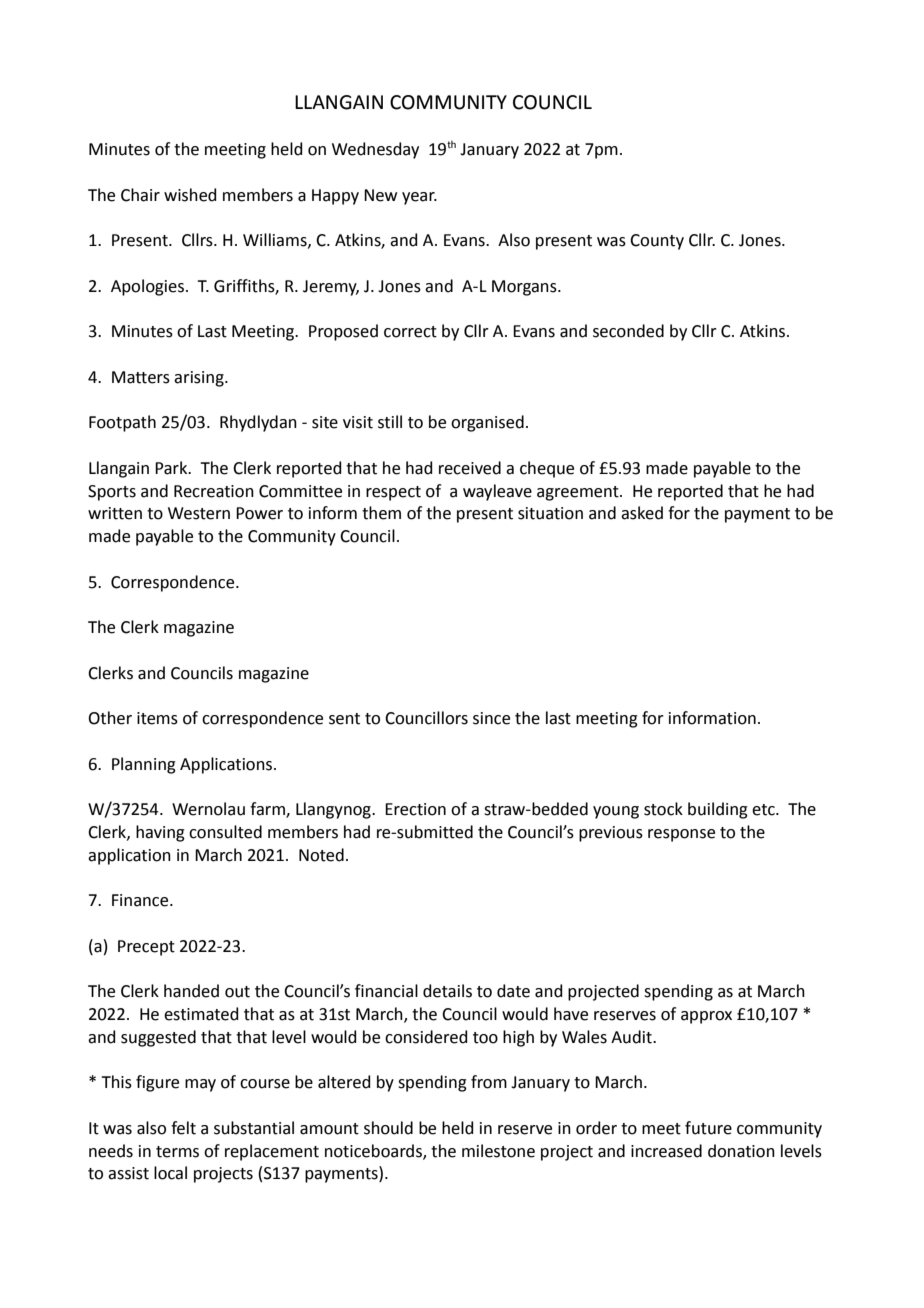 This screenshot has height=1308, width=924. I want to click on terms, so click(177, 1152).
